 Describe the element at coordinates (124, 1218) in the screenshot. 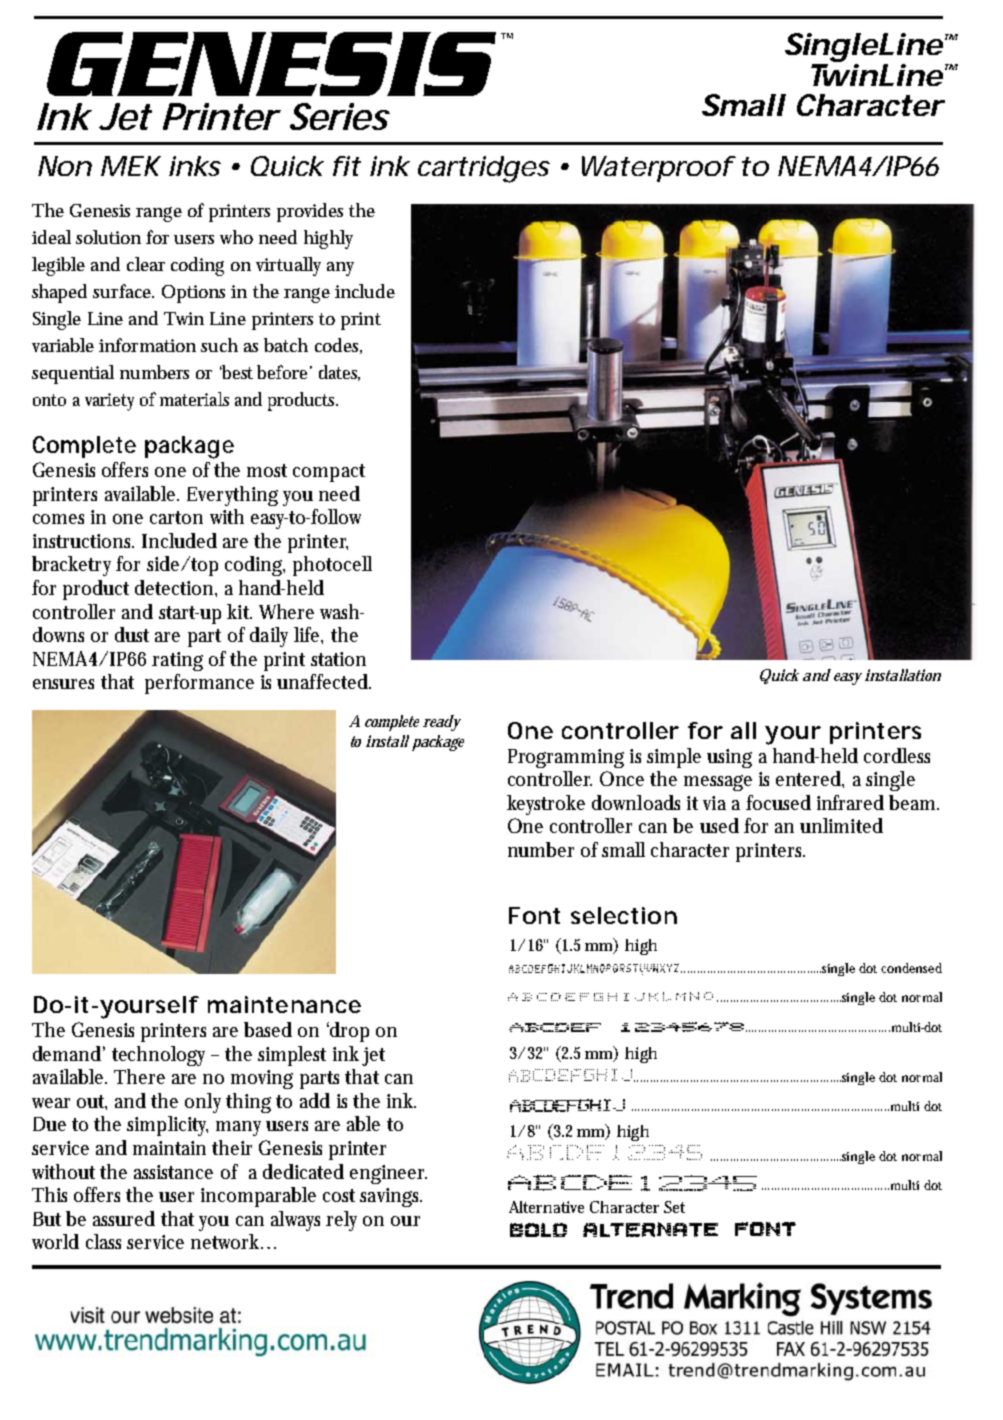

I see `assured` at that location.
